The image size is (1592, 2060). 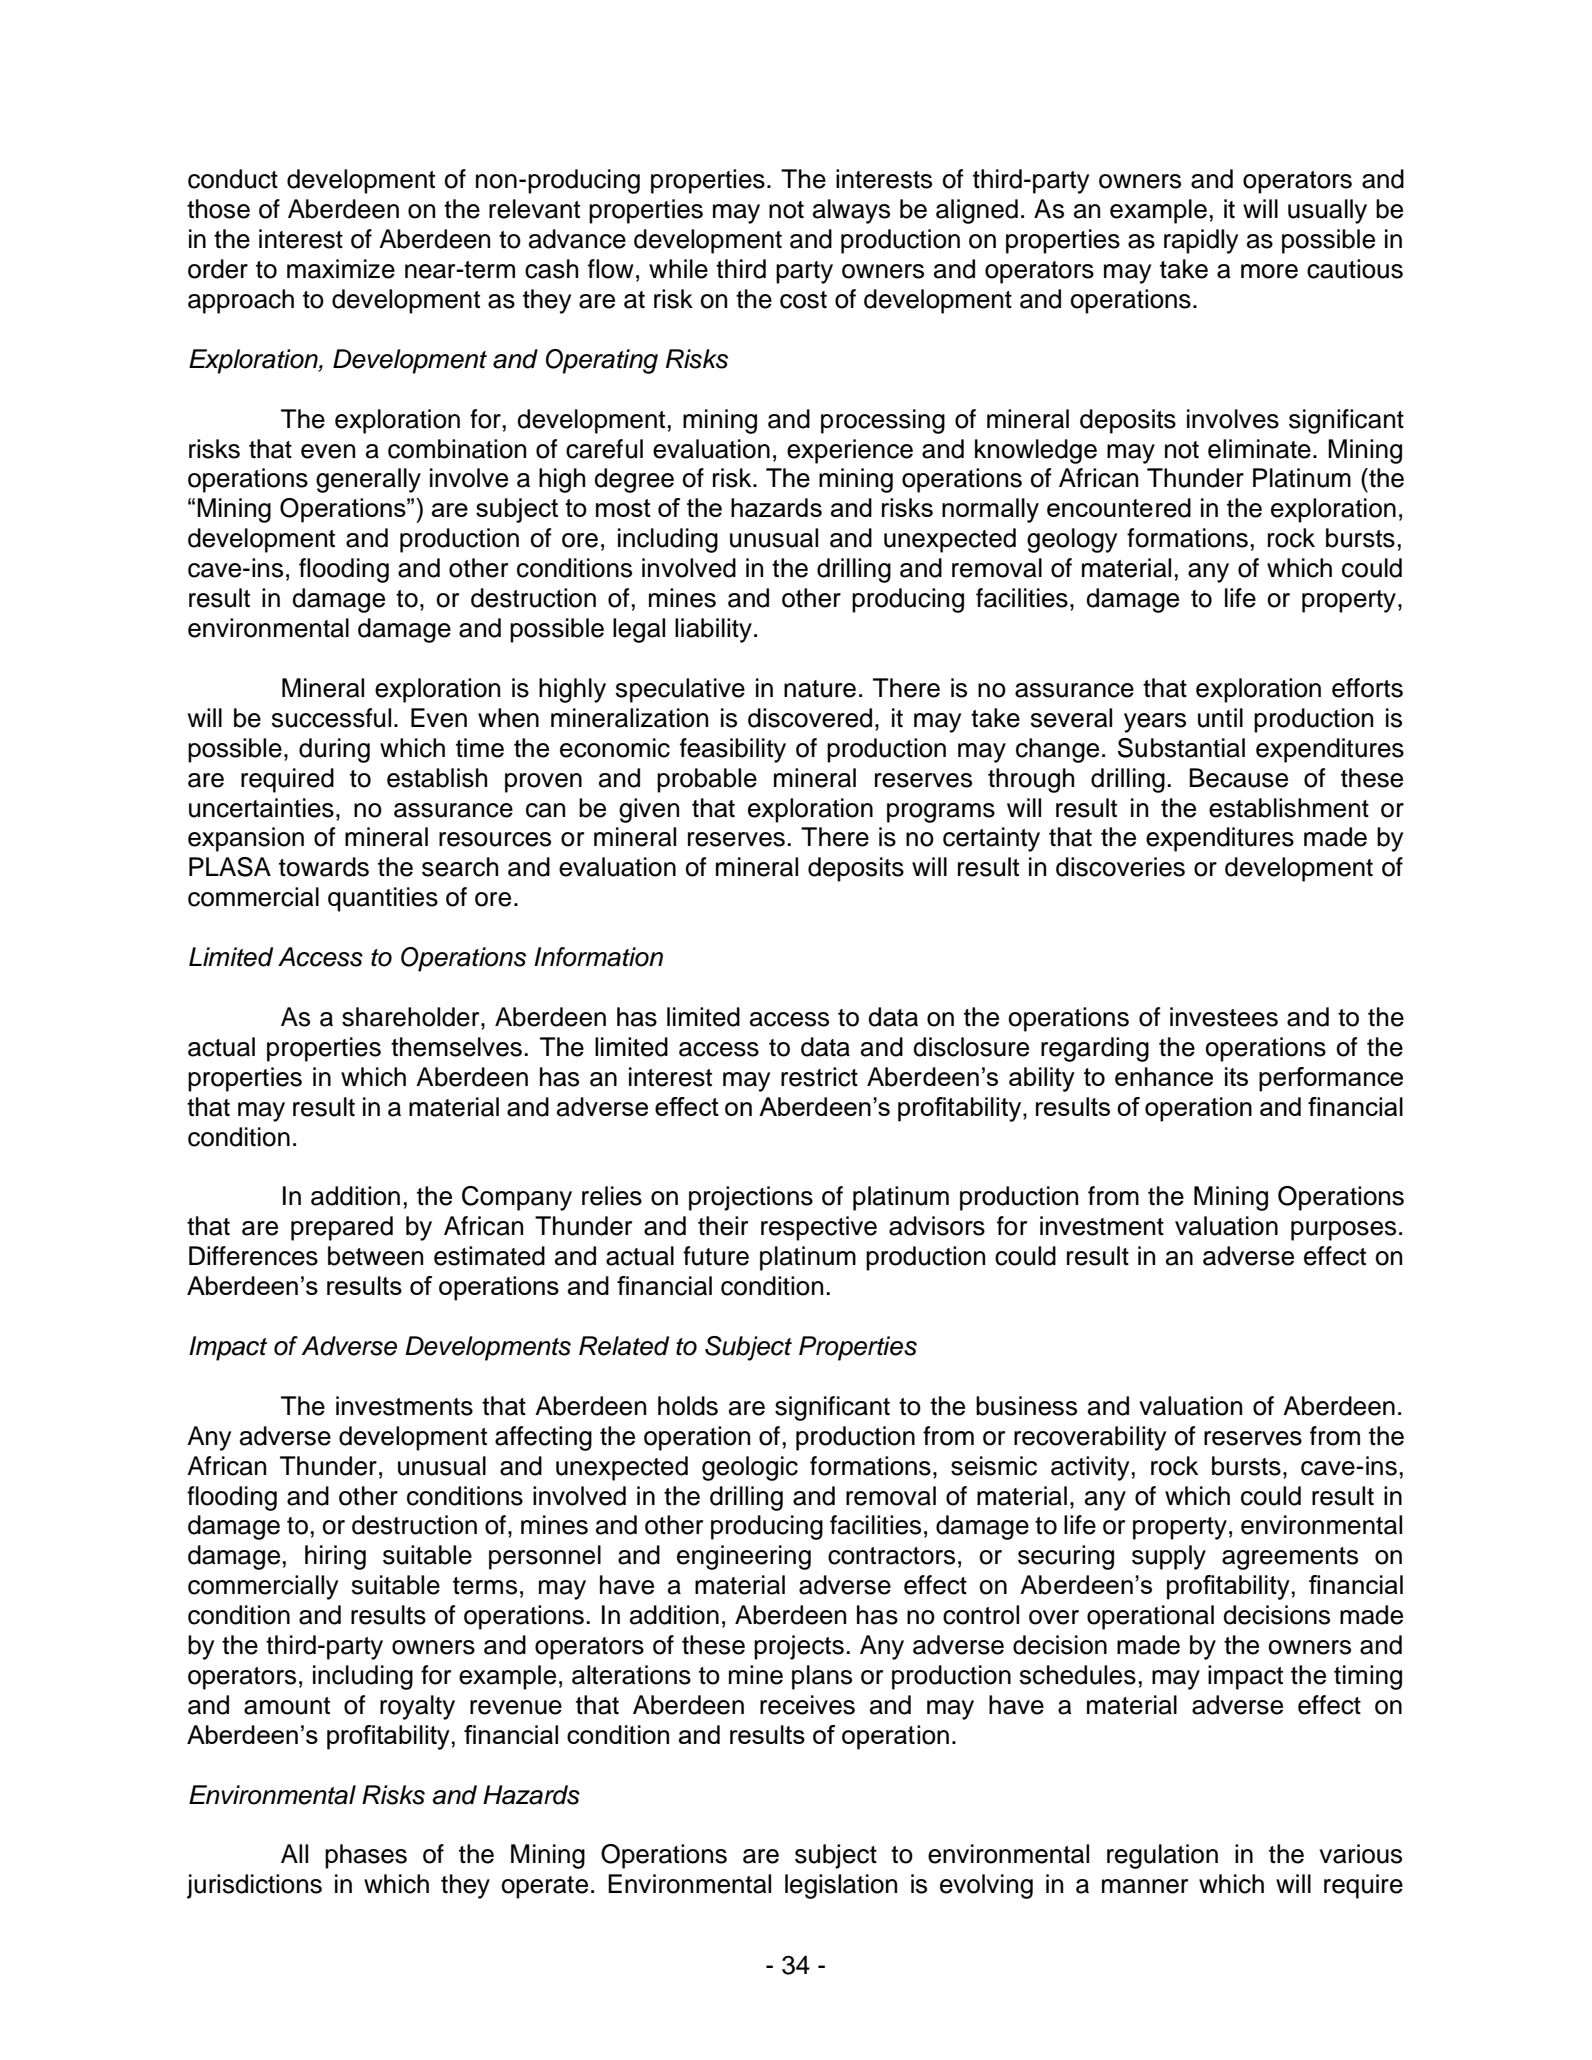 I want to click on Because, so click(x=1238, y=778).
